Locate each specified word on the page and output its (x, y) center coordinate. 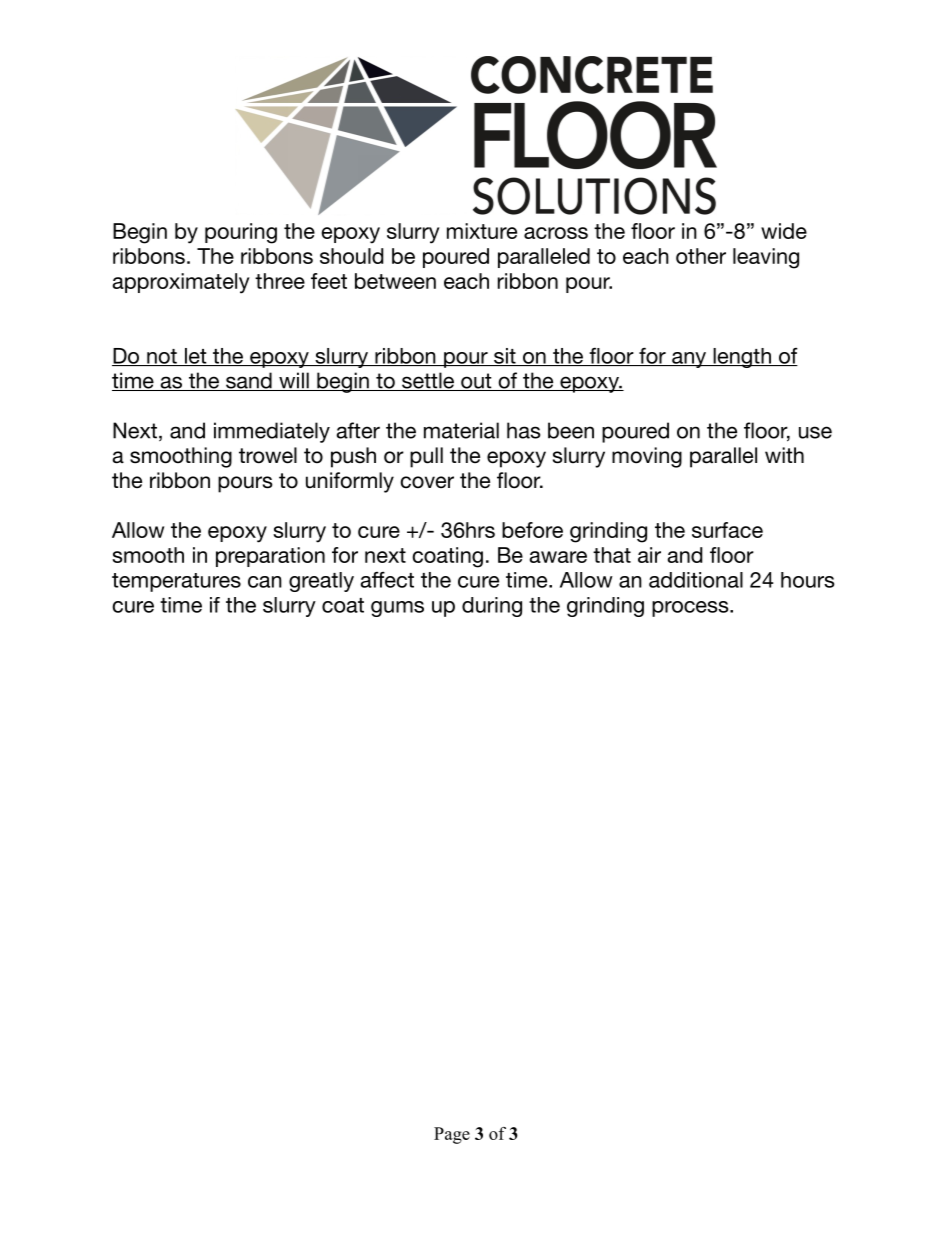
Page (452, 1135)
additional (696, 580)
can (265, 582)
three (280, 281)
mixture (482, 231)
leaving (766, 258)
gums (397, 609)
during (492, 607)
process (691, 609)
